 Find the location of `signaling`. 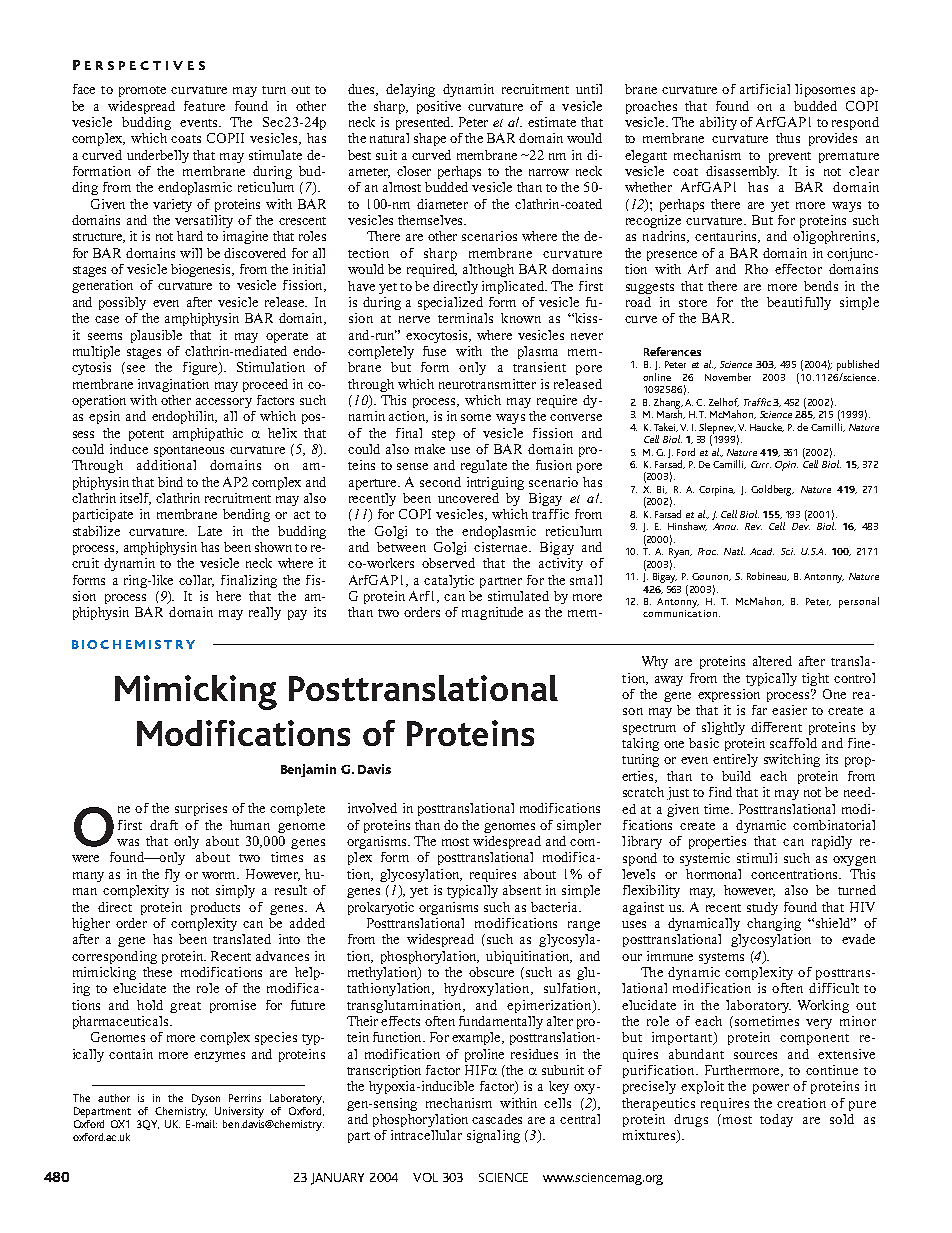

signaling is located at coordinates (493, 1136).
